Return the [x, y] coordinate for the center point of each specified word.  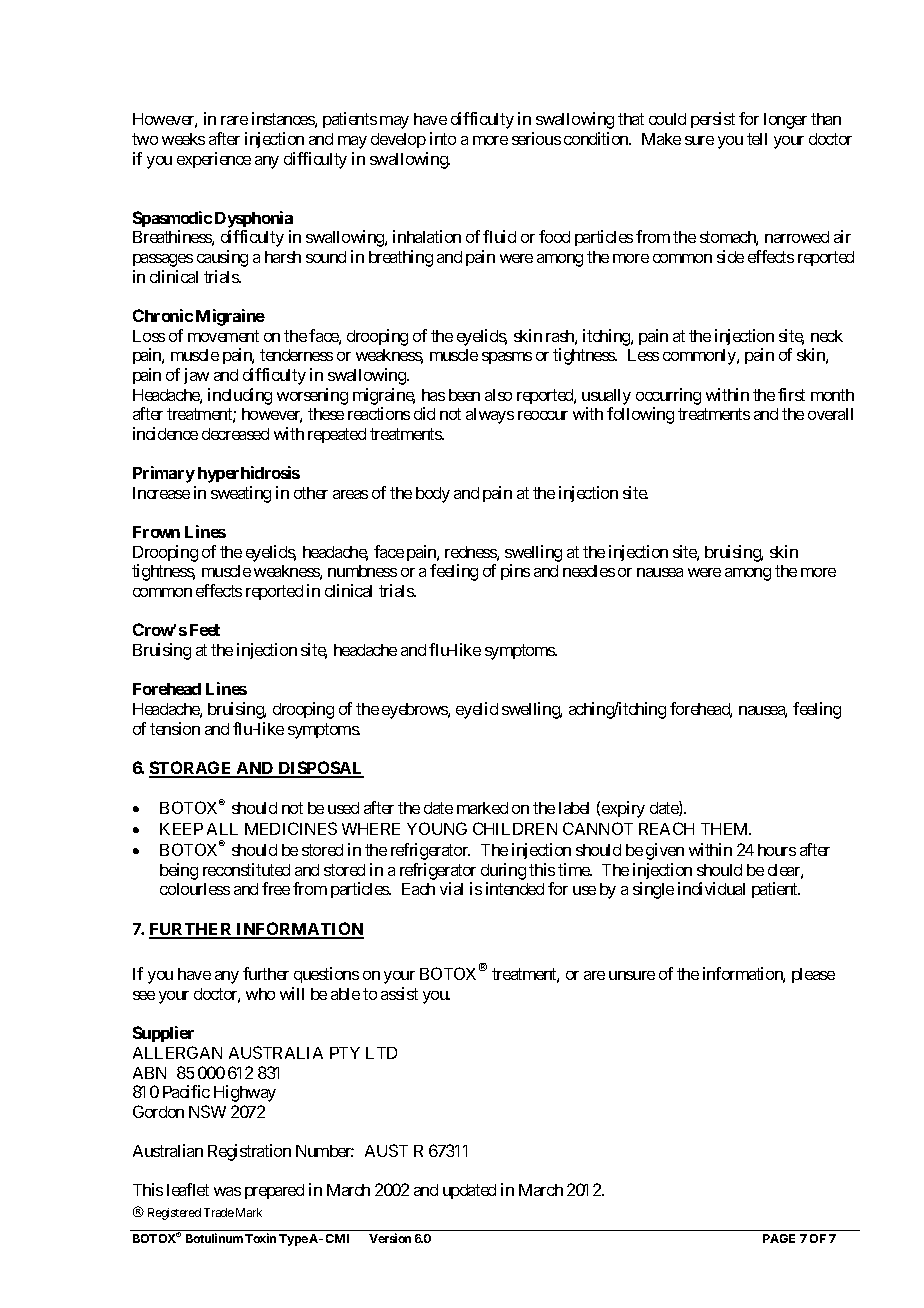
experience [214, 160]
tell [757, 139]
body [433, 495]
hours [777, 850]
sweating [241, 494]
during [503, 871]
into [443, 138]
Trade [219, 1212]
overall [830, 414]
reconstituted [246, 869]
